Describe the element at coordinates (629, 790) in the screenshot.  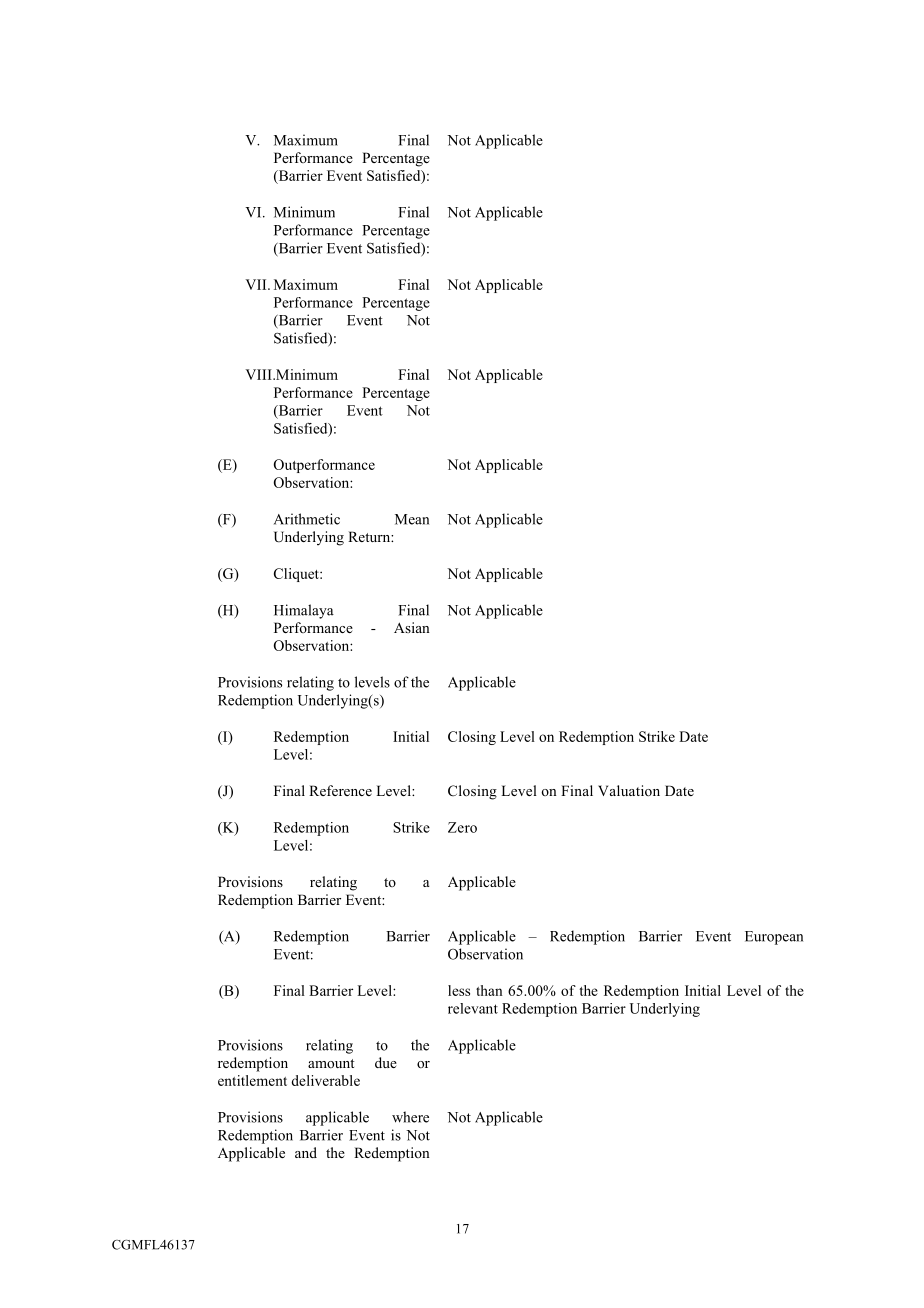
I see `Valuation` at that location.
